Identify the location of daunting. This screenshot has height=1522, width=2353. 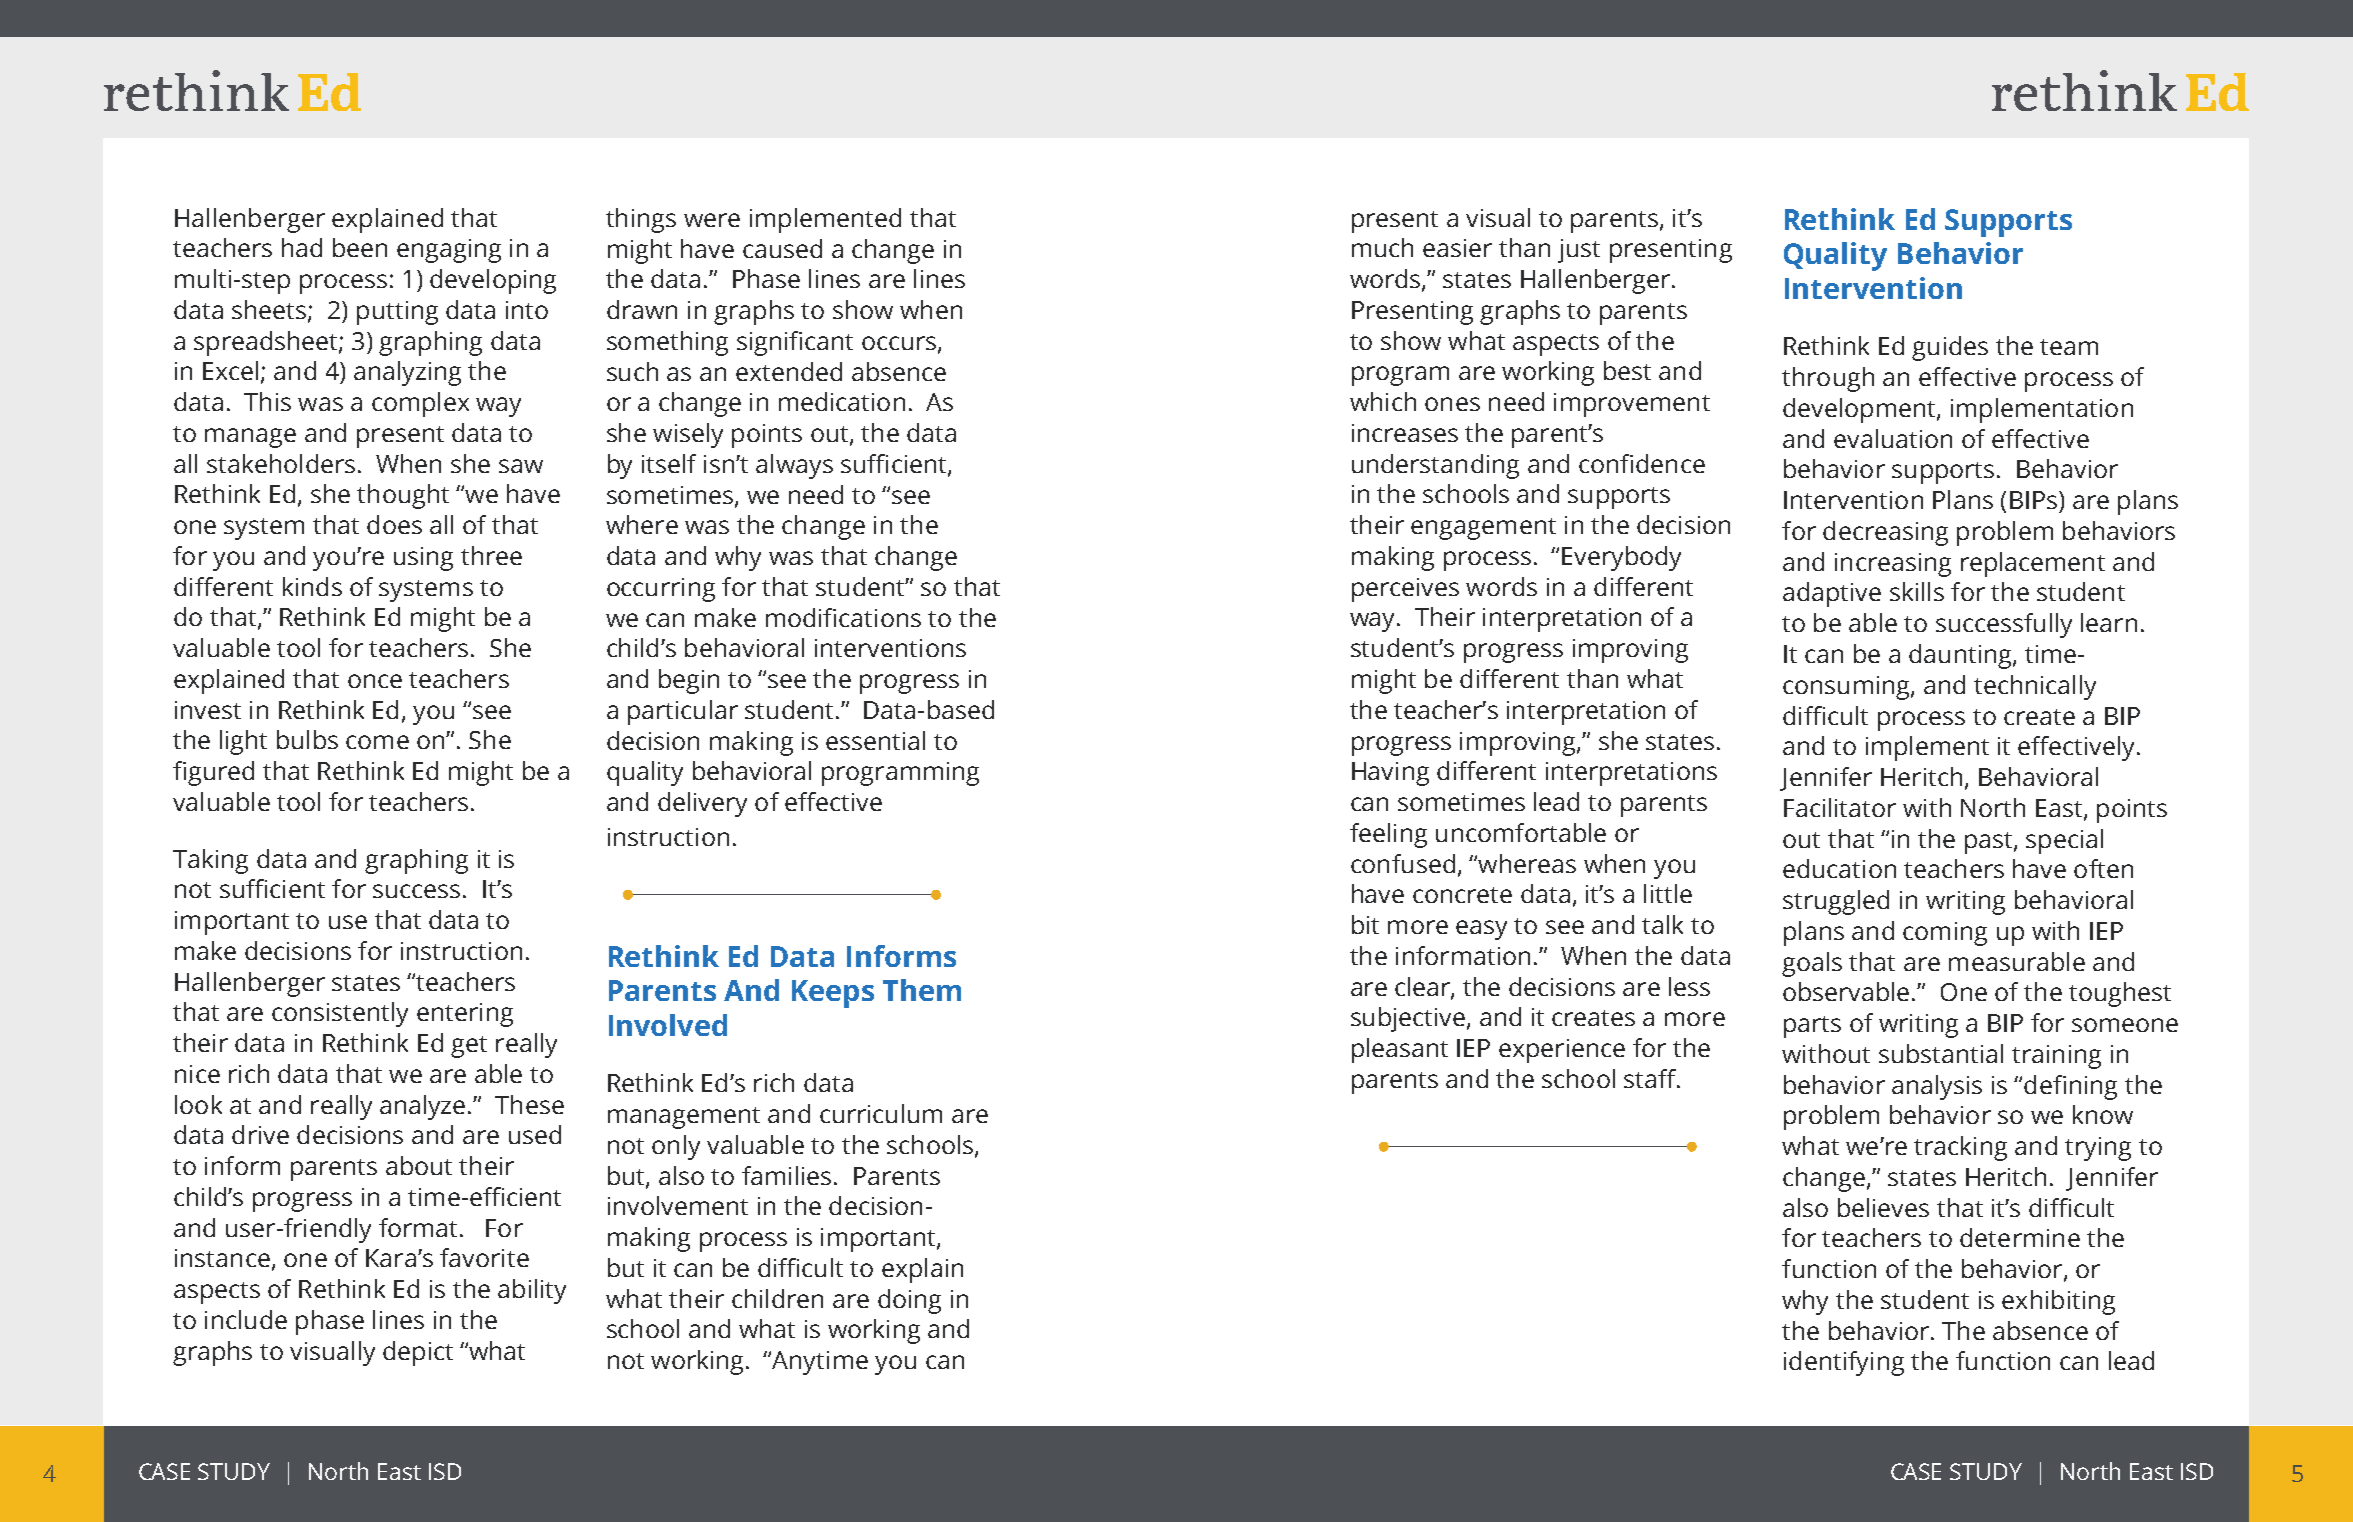
(1961, 656).
